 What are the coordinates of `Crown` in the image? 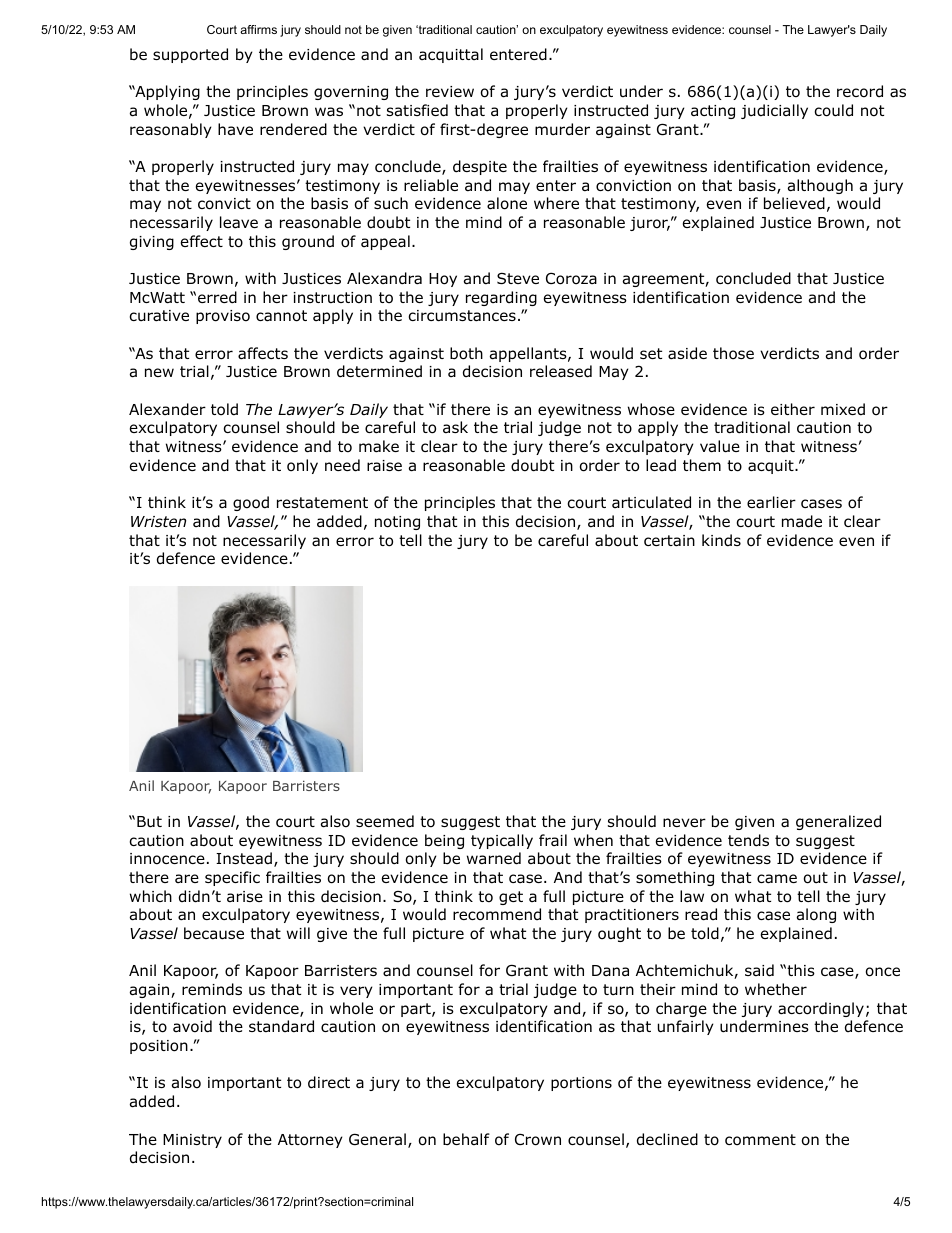 It's located at (538, 1139).
